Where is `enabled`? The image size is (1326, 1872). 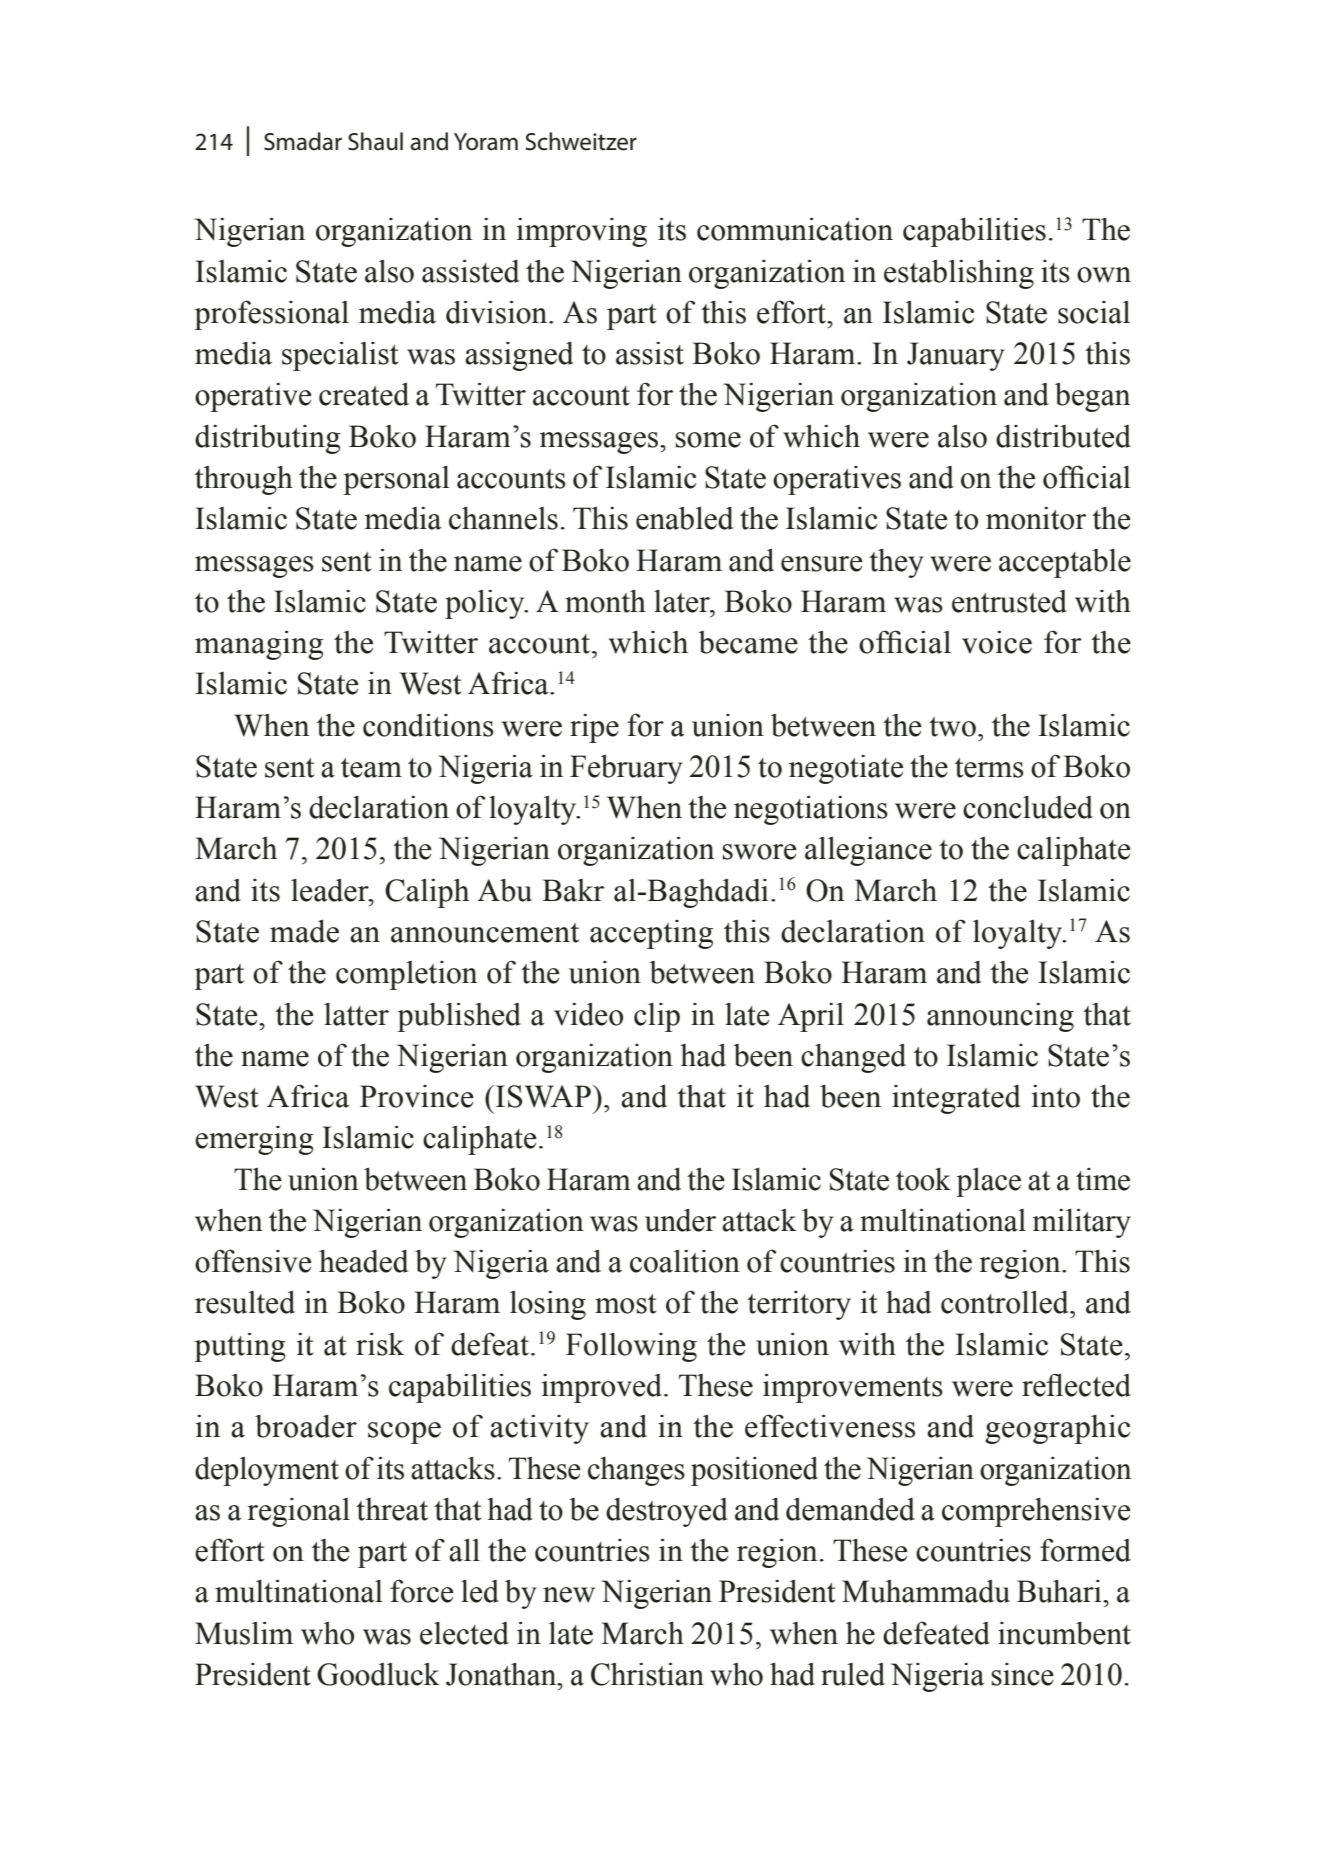 enabled is located at coordinates (685, 518).
